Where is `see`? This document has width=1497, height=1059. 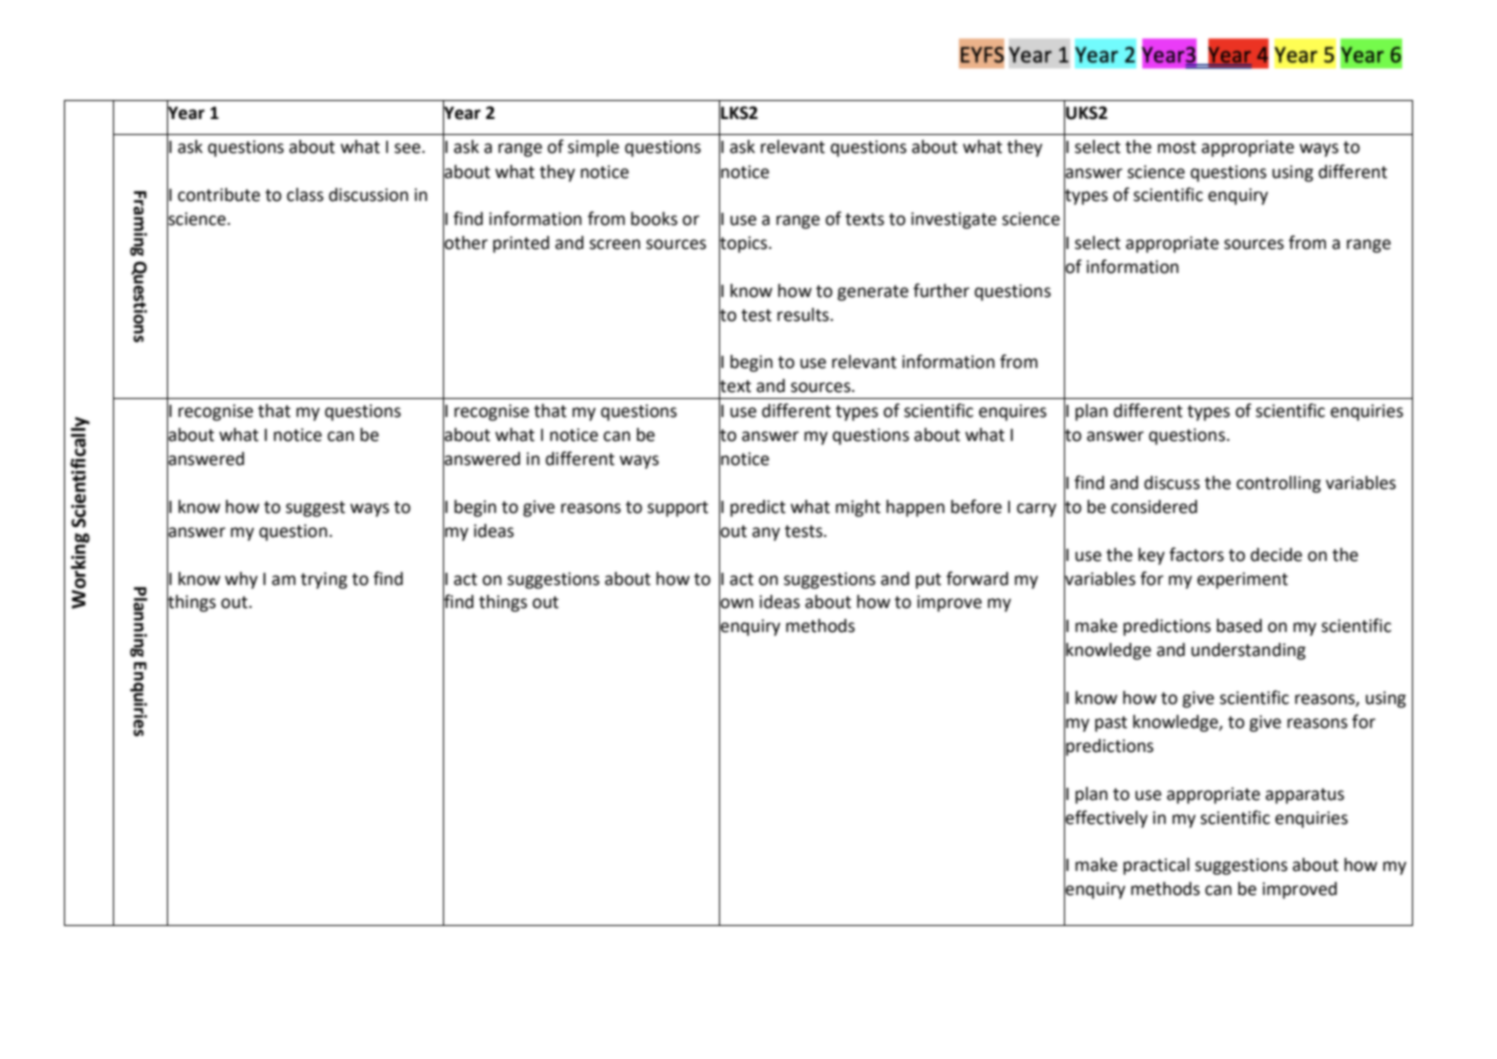 see is located at coordinates (408, 148).
